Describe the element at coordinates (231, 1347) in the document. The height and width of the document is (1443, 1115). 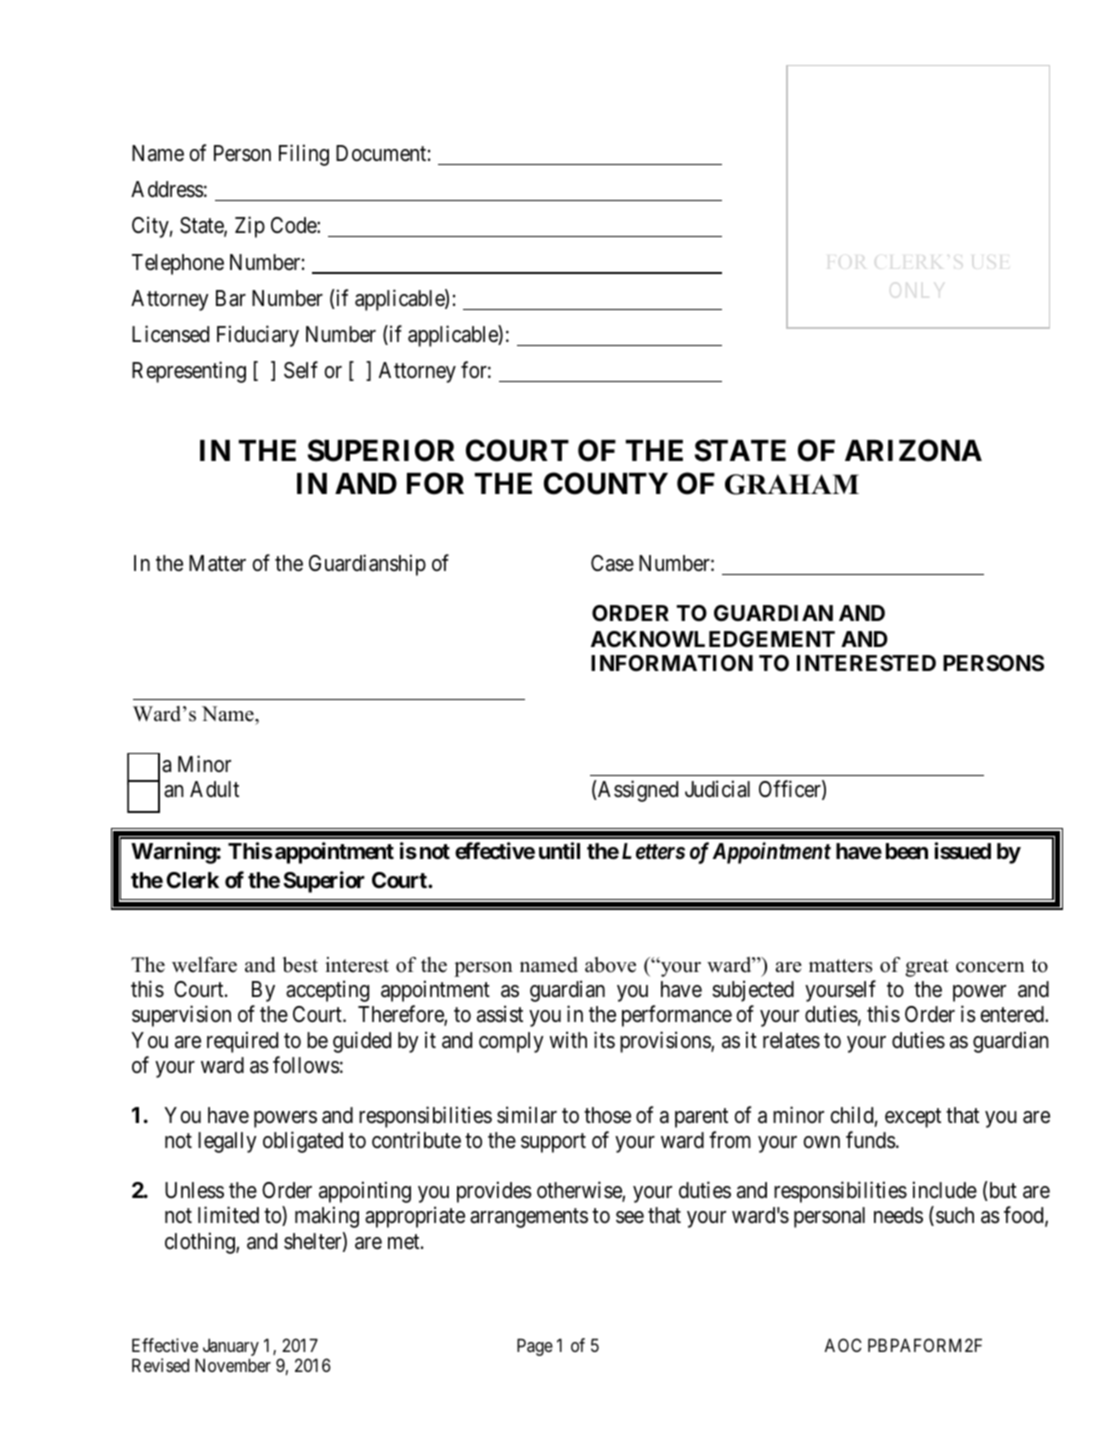
I see `January` at that location.
